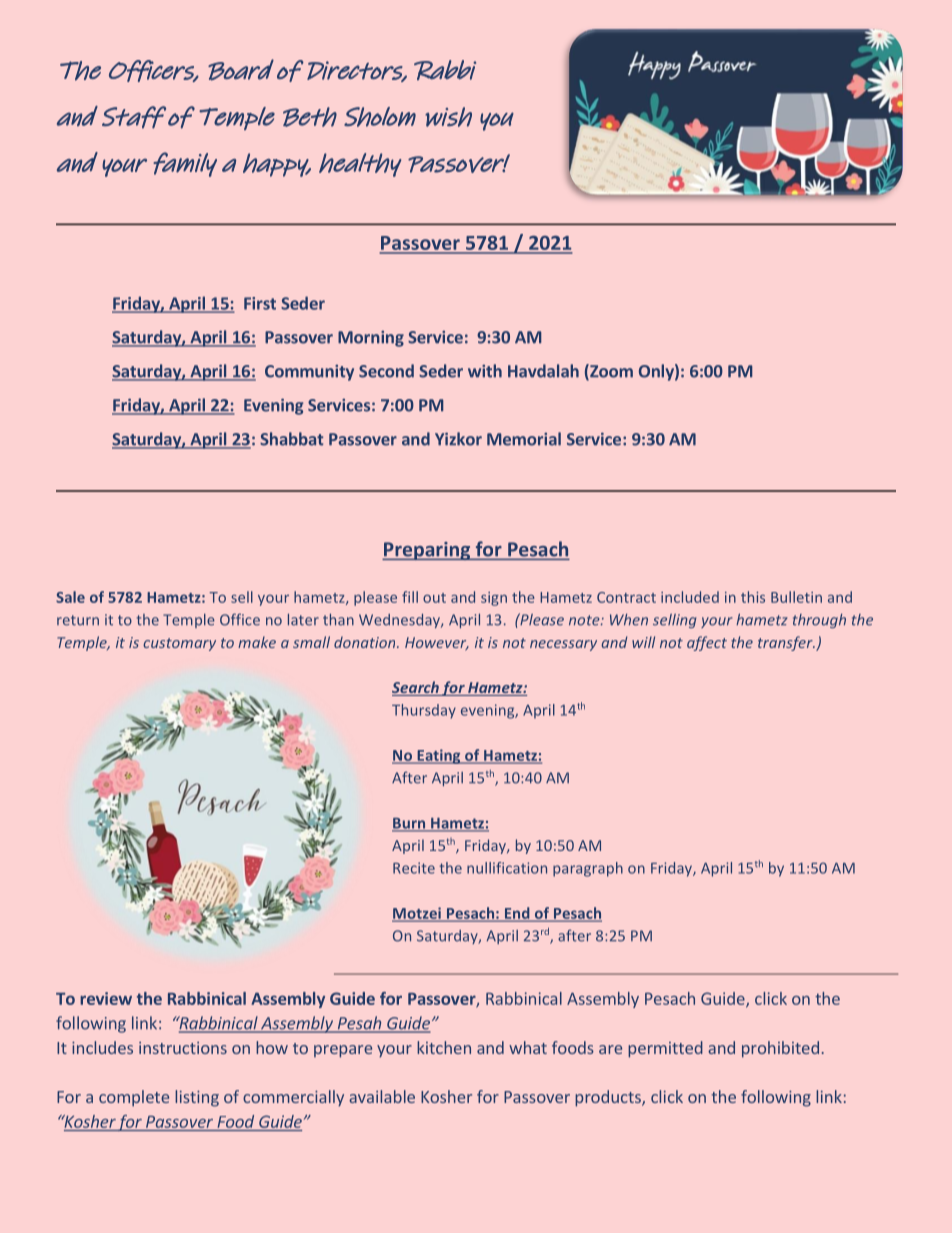 The height and width of the page is (1233, 952). Describe the element at coordinates (134, 1098) in the page. I see `complete` at that location.
